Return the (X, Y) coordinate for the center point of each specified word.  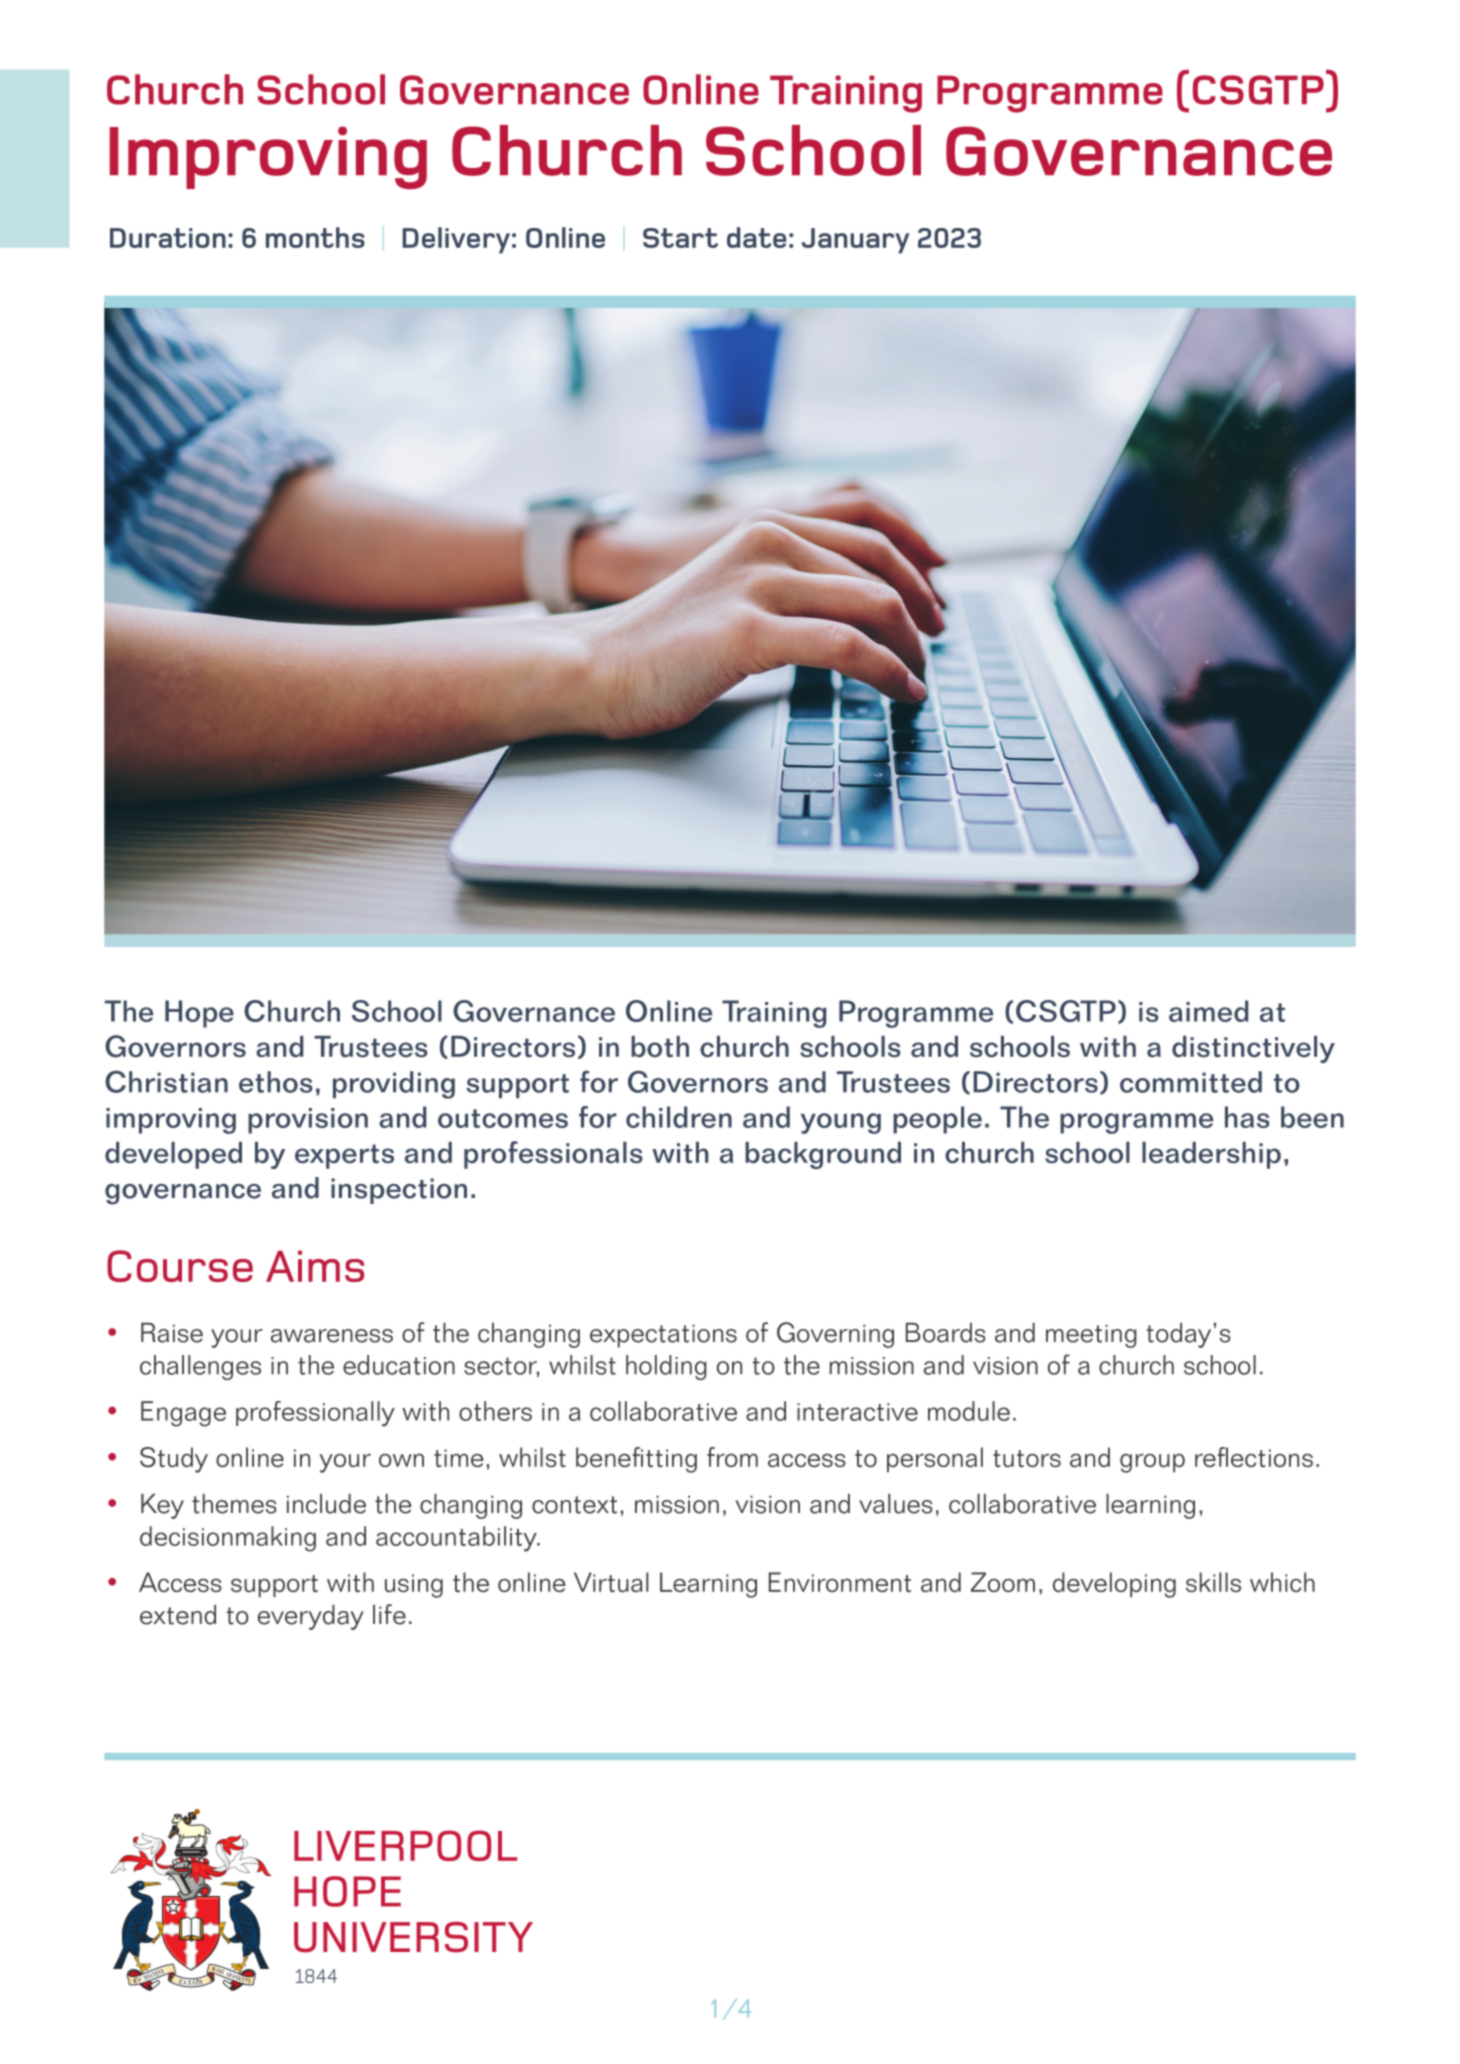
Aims (315, 1266)
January (855, 241)
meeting (1091, 1336)
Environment (840, 1582)
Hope (199, 1014)
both (660, 1047)
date (757, 237)
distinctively (1253, 1049)
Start (680, 238)
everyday (311, 1617)
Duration (168, 238)
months (315, 237)
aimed (1208, 1011)
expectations (663, 1336)
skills (1213, 1582)
